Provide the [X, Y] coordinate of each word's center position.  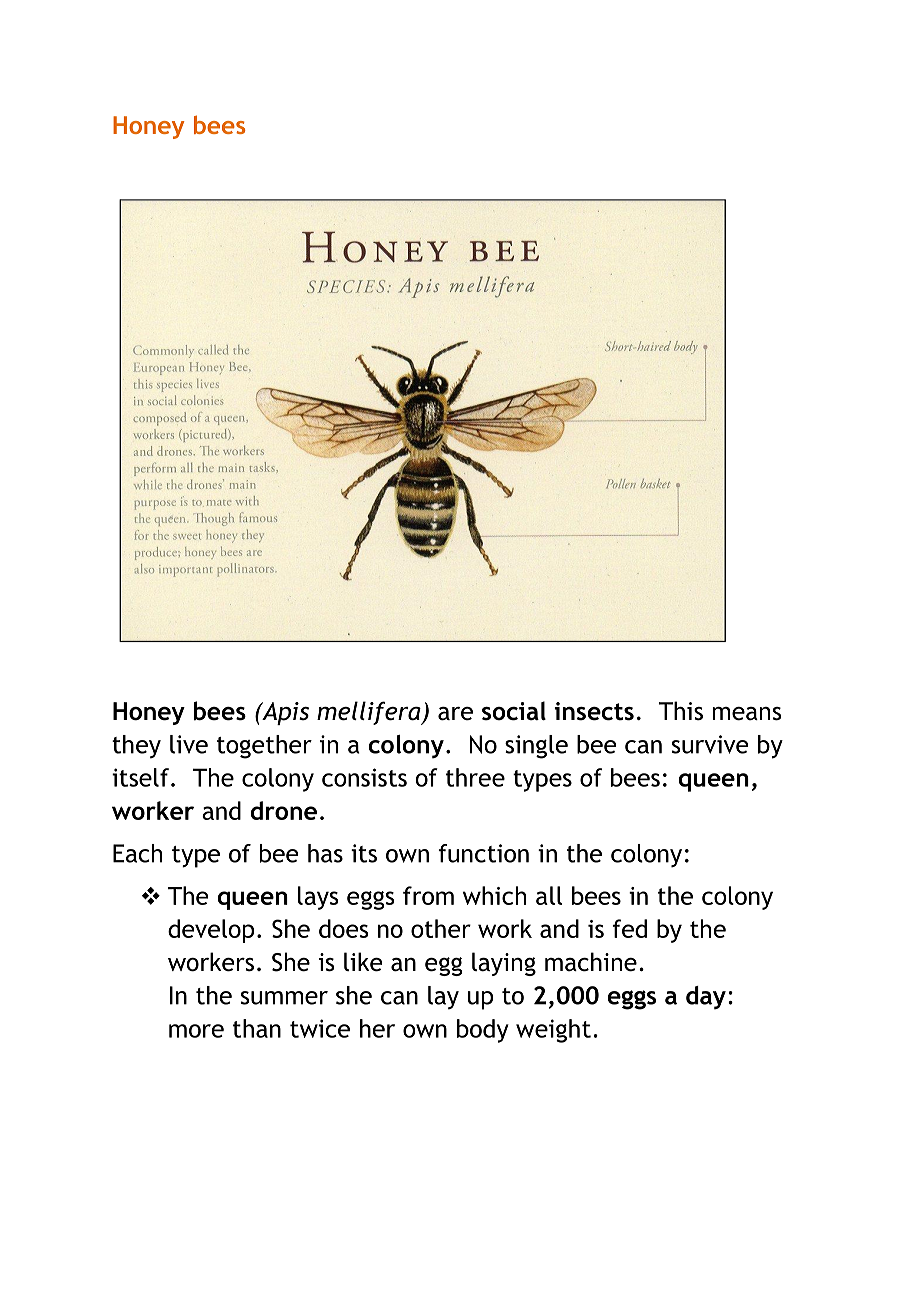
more [196, 1031]
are [455, 714]
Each [137, 853]
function [483, 853]
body [483, 1031]
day [706, 998]
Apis [284, 713]
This [681, 711]
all [549, 895]
